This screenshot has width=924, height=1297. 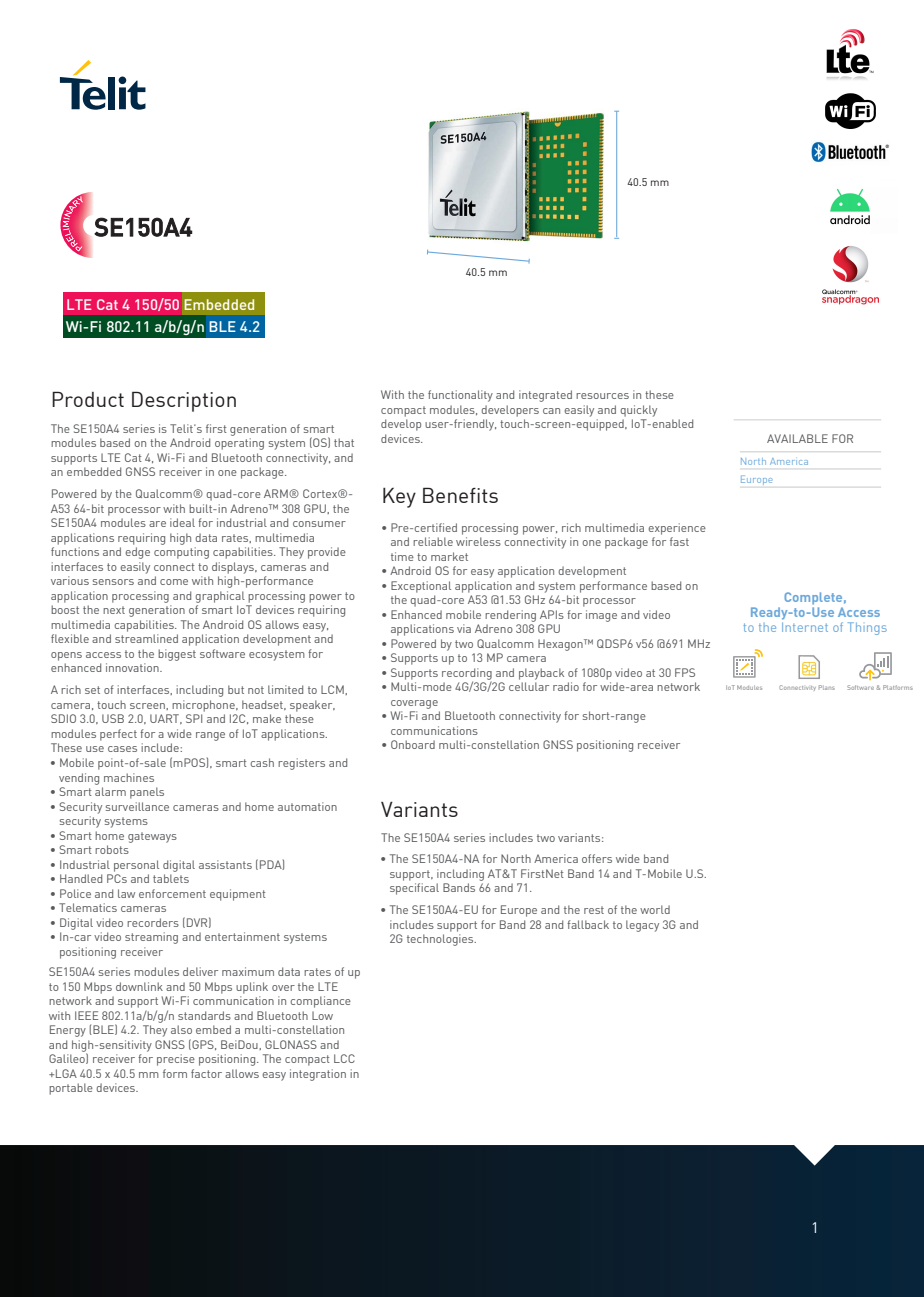 What do you see at coordinates (797, 438) in the screenshot?
I see `AVAILABLE` at bounding box center [797, 438].
